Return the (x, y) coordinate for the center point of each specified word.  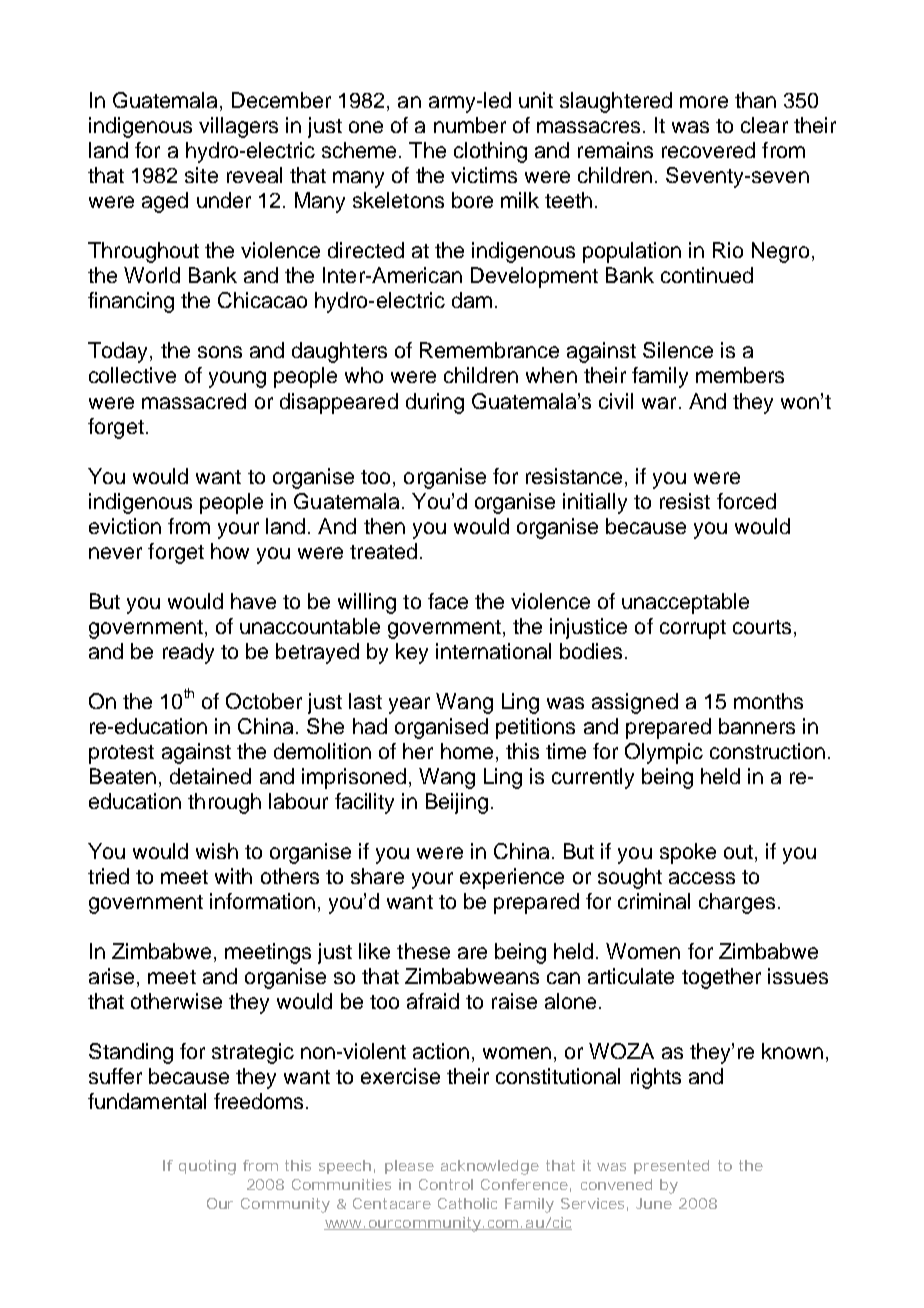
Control (446, 1184)
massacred (194, 401)
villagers (238, 127)
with (233, 876)
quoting (207, 1167)
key (412, 653)
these (423, 951)
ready (188, 653)
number (470, 125)
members (740, 375)
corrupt (693, 629)
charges (737, 903)
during (435, 403)
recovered (708, 150)
